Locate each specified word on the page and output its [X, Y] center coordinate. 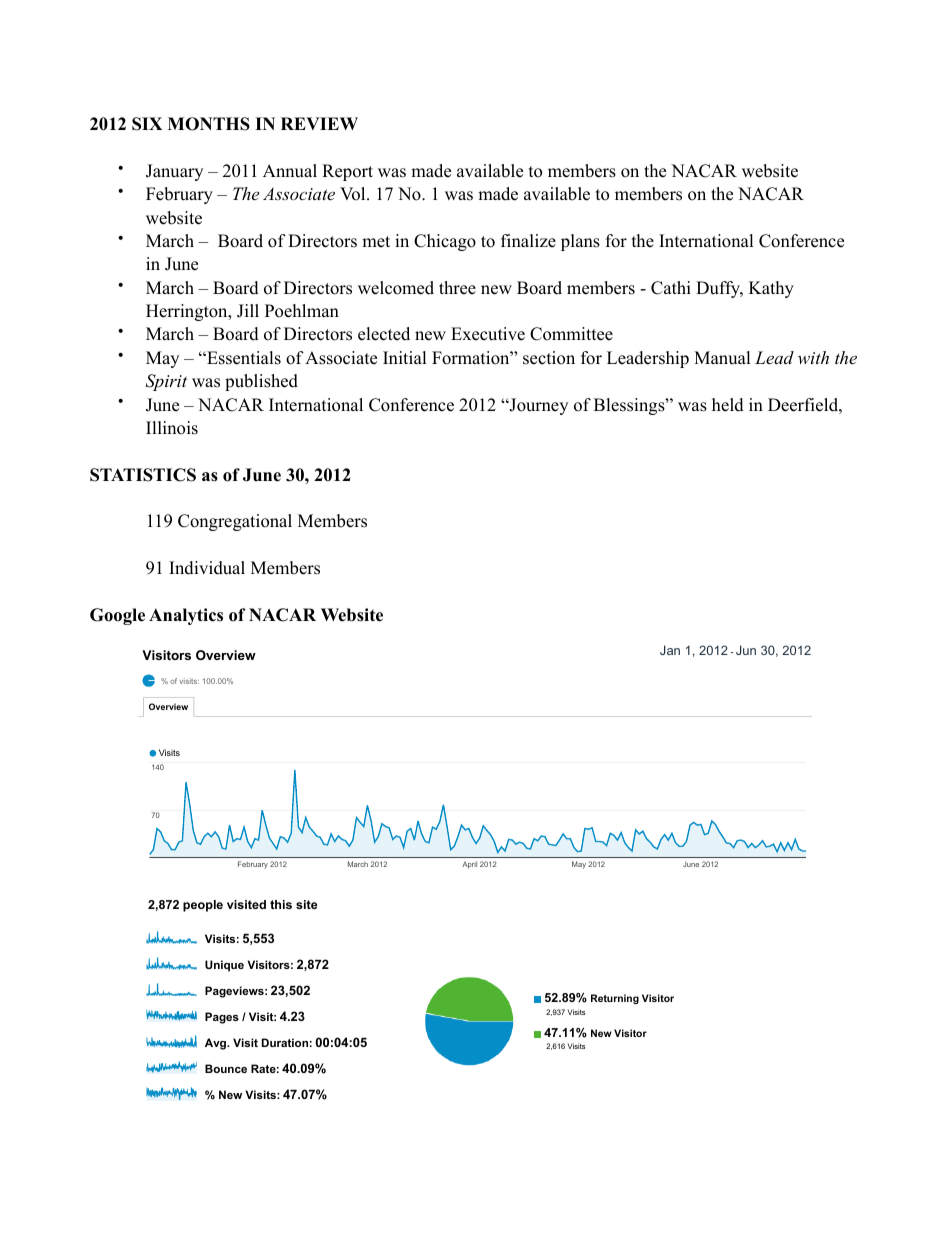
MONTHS [209, 124]
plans [580, 242]
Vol [354, 194]
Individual [207, 568]
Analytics [186, 616]
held [728, 405]
